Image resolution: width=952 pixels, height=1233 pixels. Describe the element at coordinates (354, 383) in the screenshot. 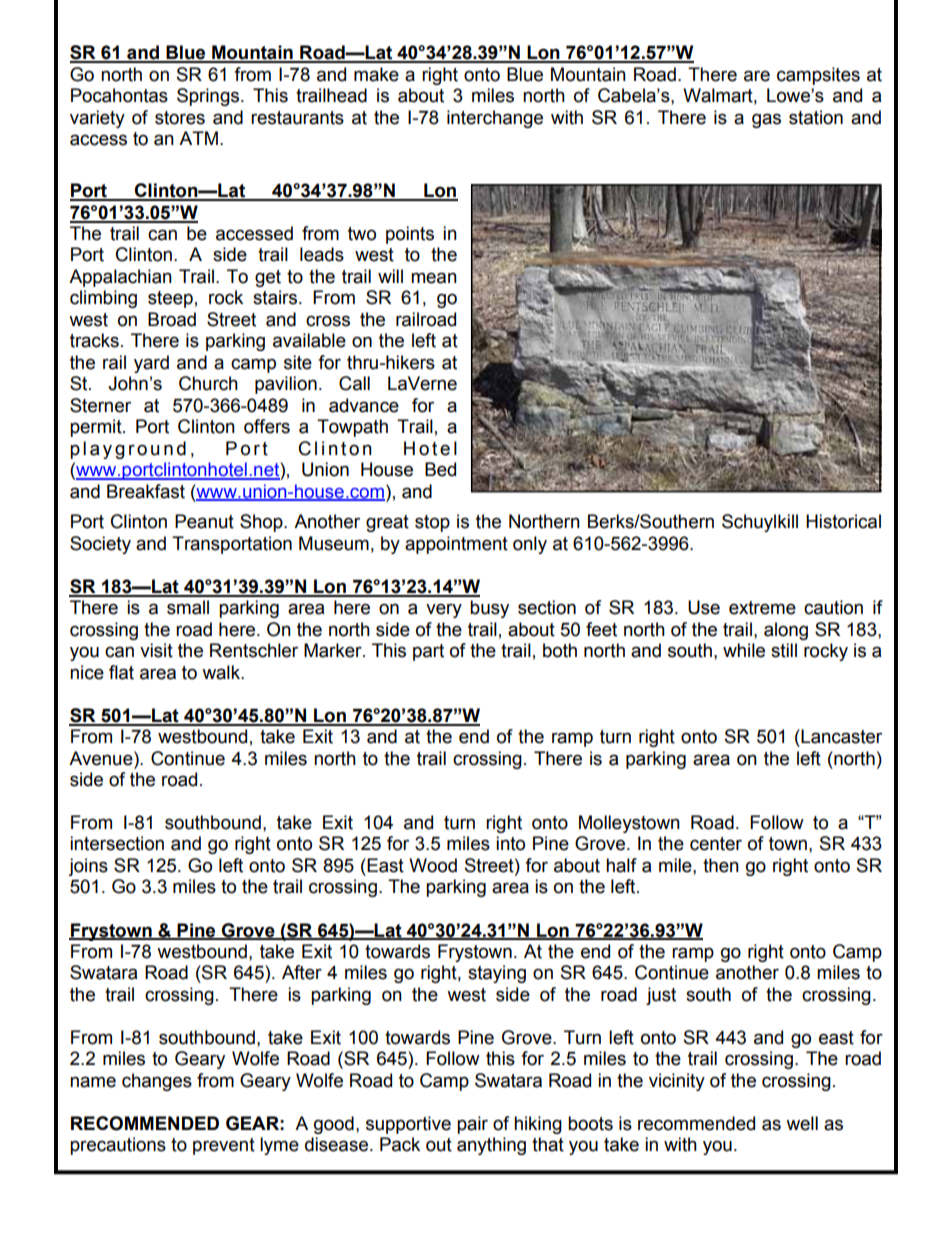

I see `Call` at that location.
